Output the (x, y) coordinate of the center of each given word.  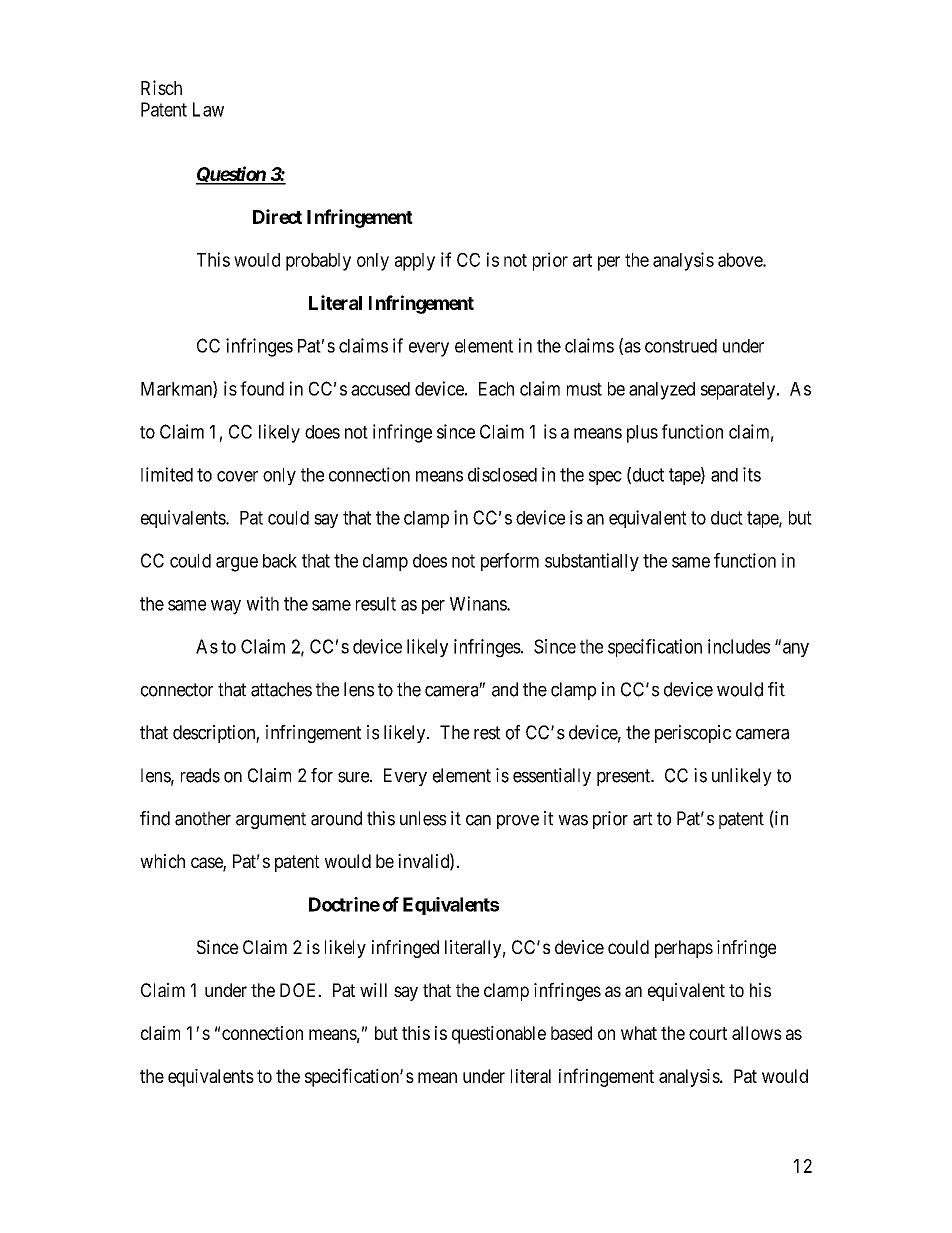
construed (681, 346)
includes (739, 646)
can (478, 820)
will (373, 990)
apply (415, 262)
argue (237, 564)
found (262, 388)
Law (208, 109)
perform (510, 562)
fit (776, 689)
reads (200, 775)
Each (496, 389)
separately (739, 391)
